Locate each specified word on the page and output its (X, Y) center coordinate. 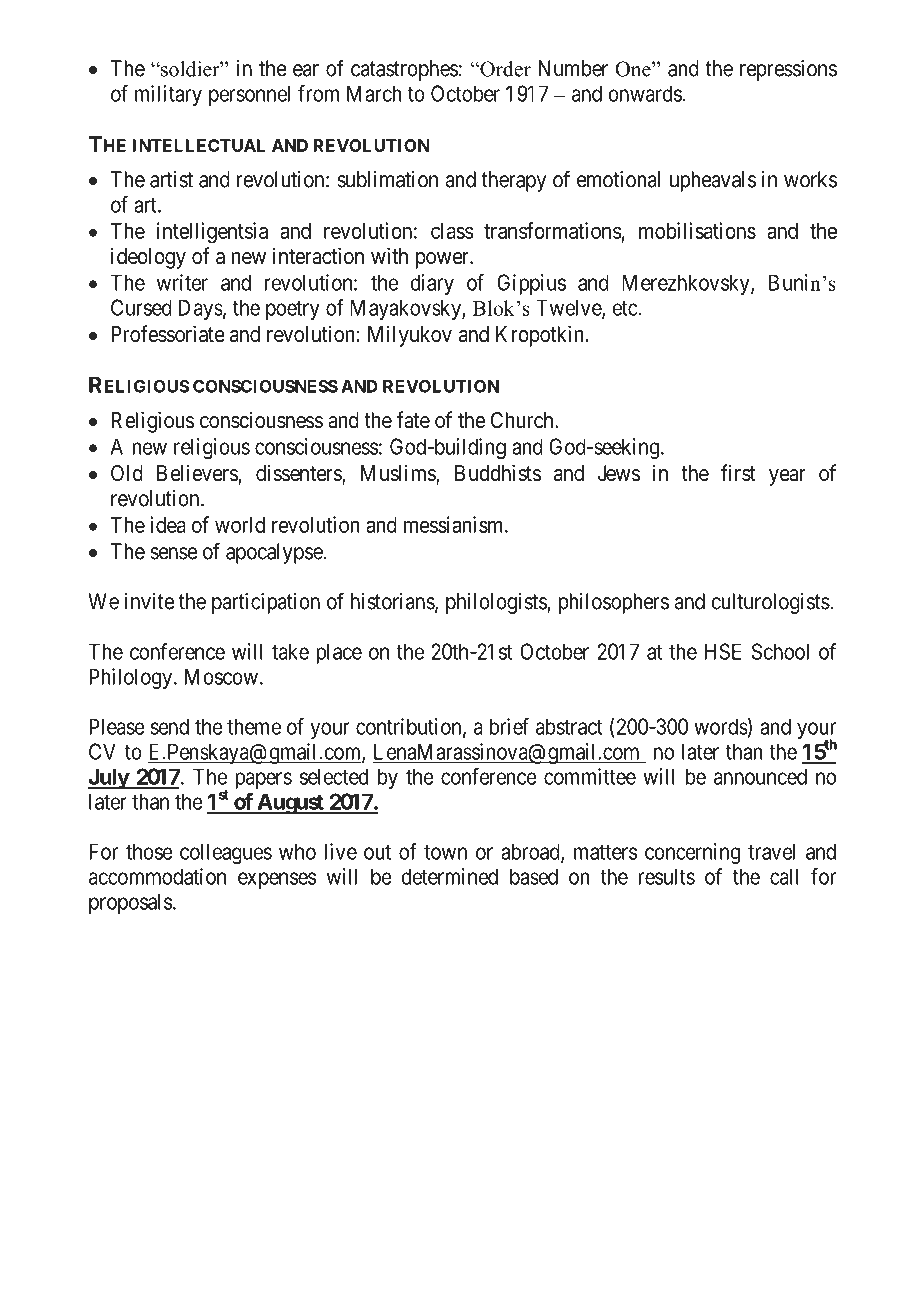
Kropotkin (539, 336)
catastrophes (404, 70)
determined (449, 876)
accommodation (157, 876)
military (168, 95)
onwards (645, 93)
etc (625, 308)
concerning (692, 853)
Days (201, 309)
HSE (722, 651)
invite (149, 601)
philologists (497, 603)
